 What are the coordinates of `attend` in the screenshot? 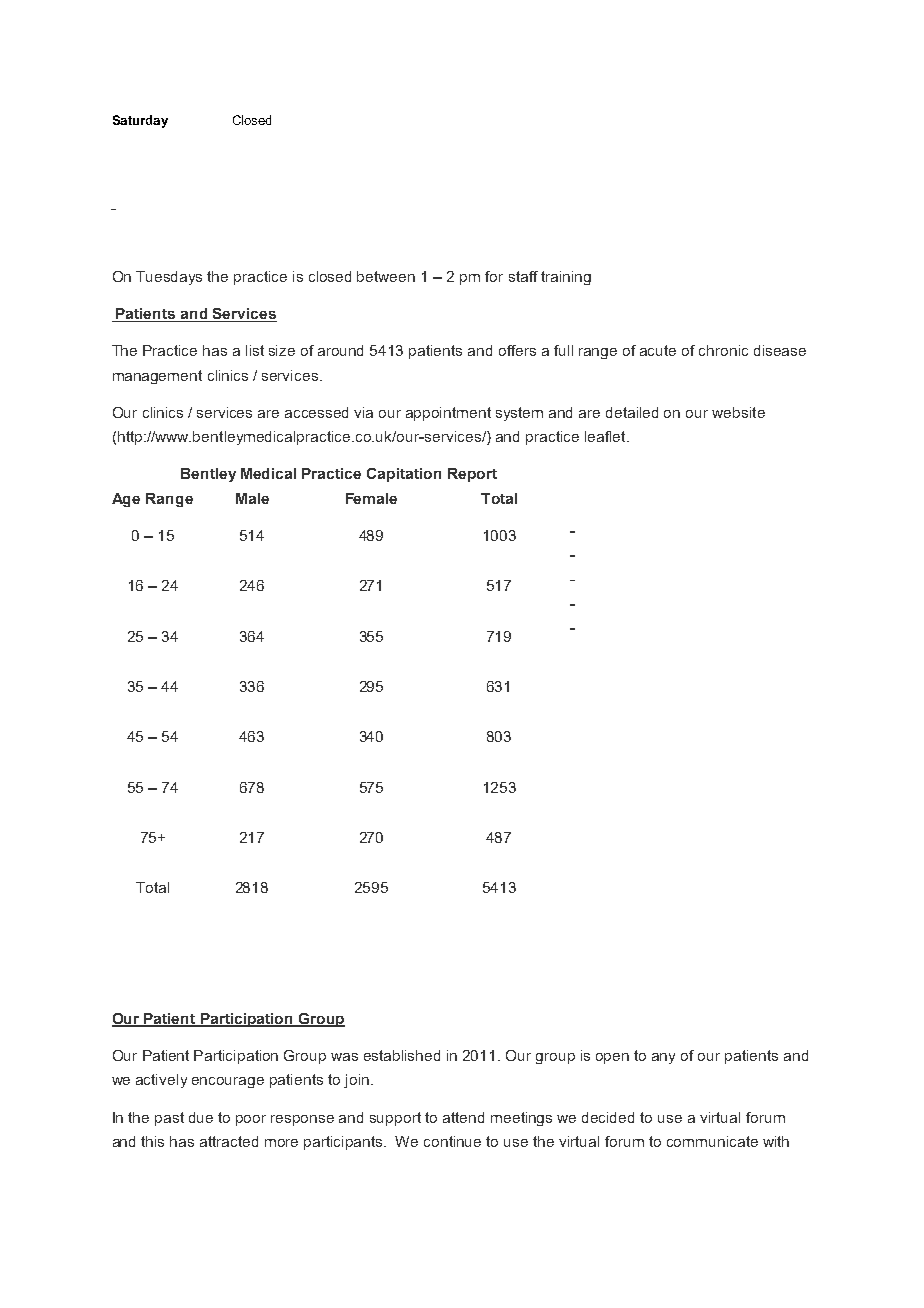 It's located at (463, 1117).
